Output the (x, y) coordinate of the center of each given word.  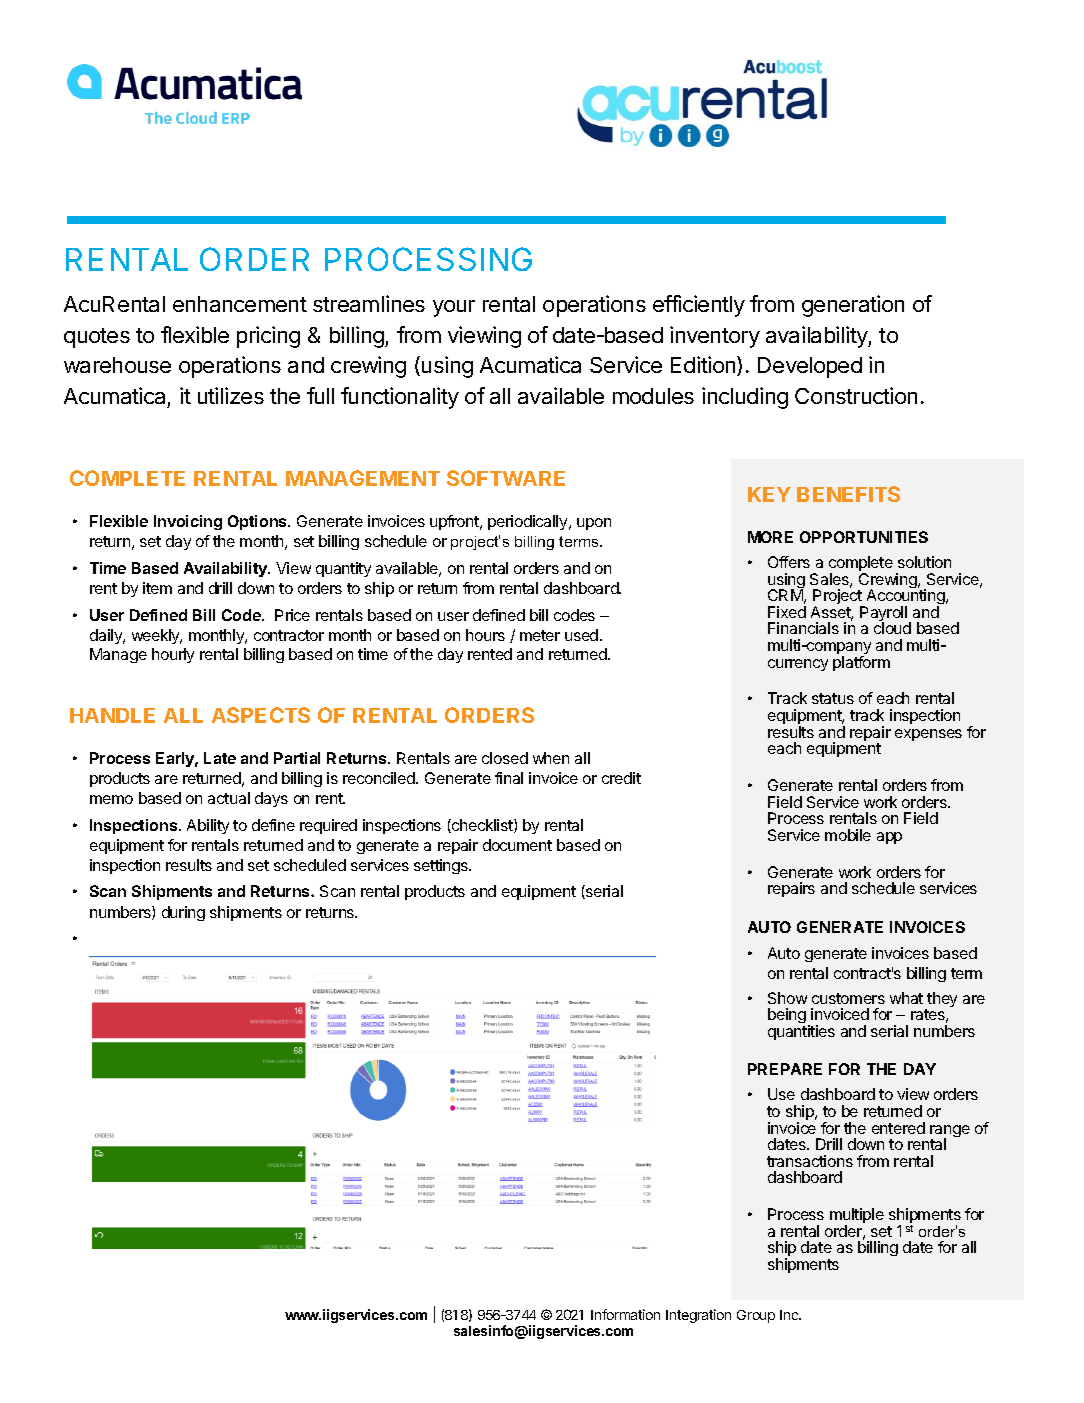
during (183, 913)
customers (848, 998)
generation (853, 306)
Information (625, 1314)
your (454, 308)
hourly (173, 655)
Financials (803, 628)
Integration (698, 1316)
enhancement (240, 304)
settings (442, 866)
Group (756, 1316)
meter (540, 635)
